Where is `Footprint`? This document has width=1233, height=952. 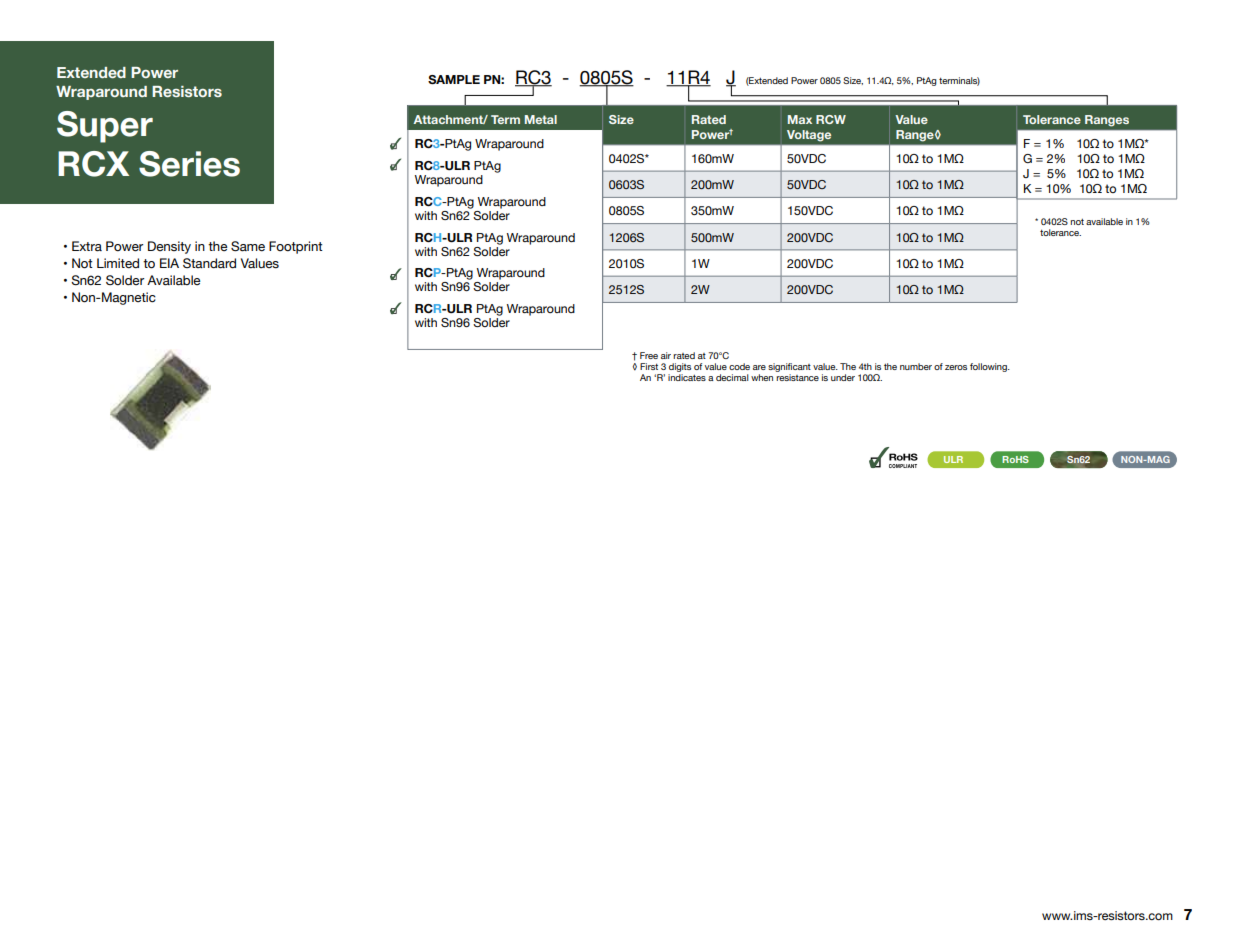 Footprint is located at coordinates (296, 247).
